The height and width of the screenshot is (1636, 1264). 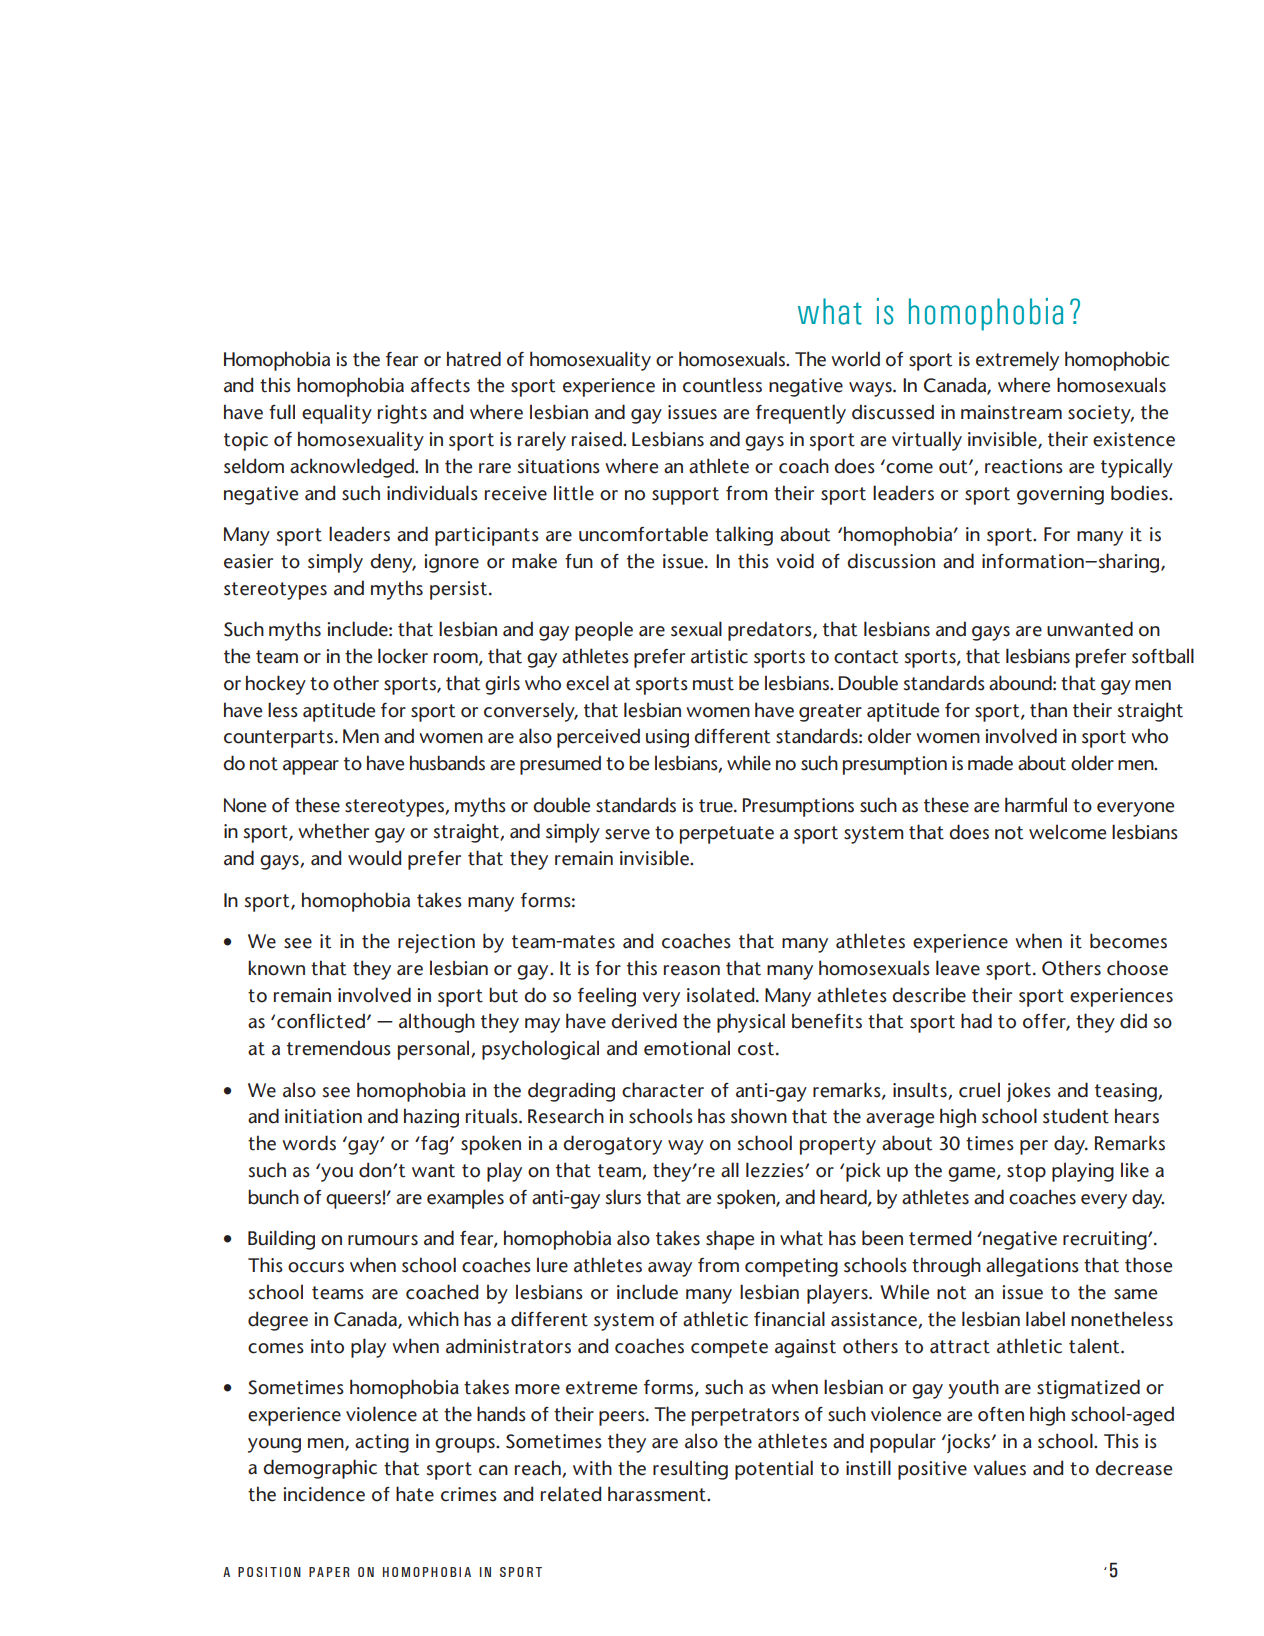 I want to click on equality, so click(x=337, y=414).
